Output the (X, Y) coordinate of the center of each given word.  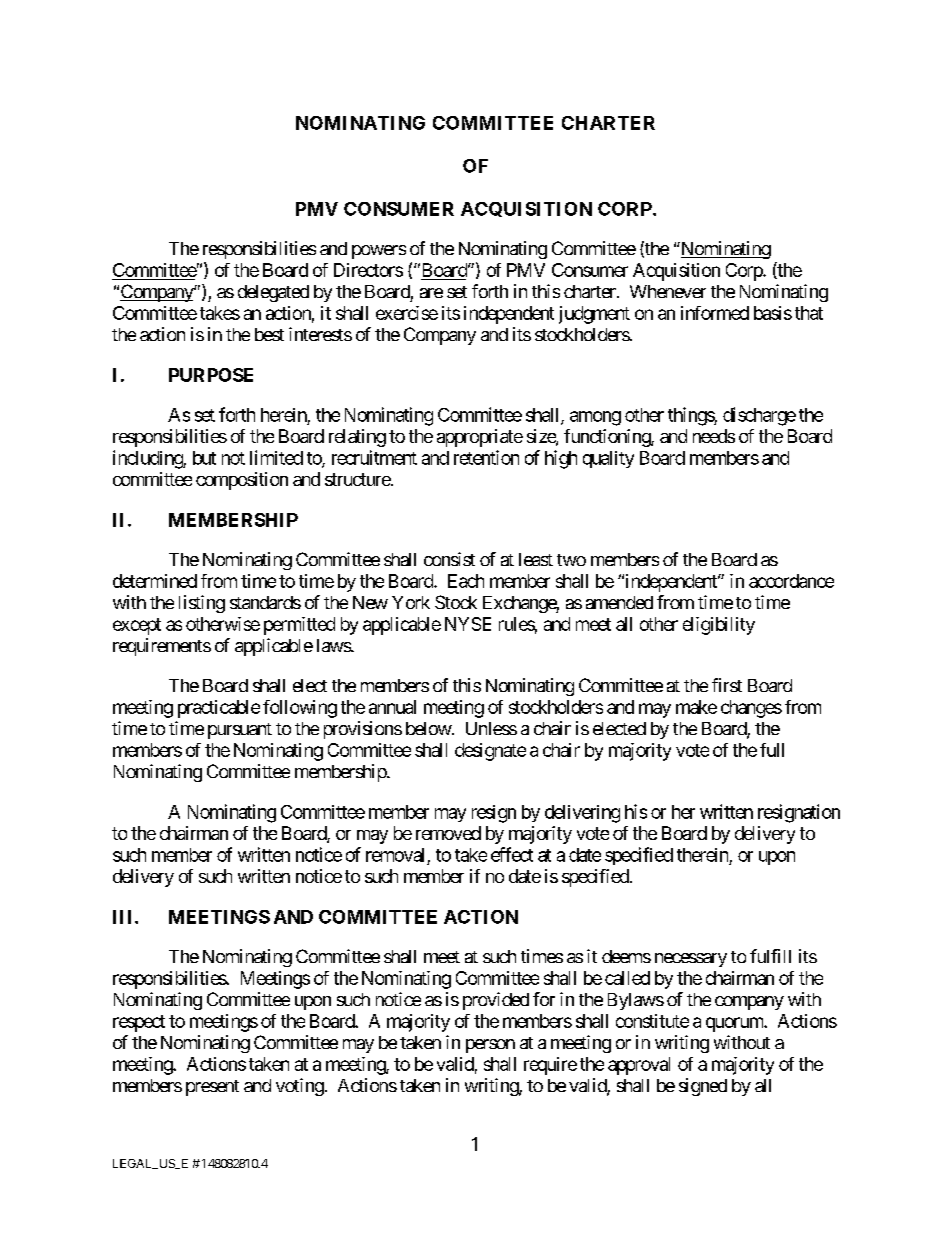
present (212, 1088)
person (490, 1046)
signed (703, 1087)
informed (715, 313)
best (269, 334)
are (431, 293)
